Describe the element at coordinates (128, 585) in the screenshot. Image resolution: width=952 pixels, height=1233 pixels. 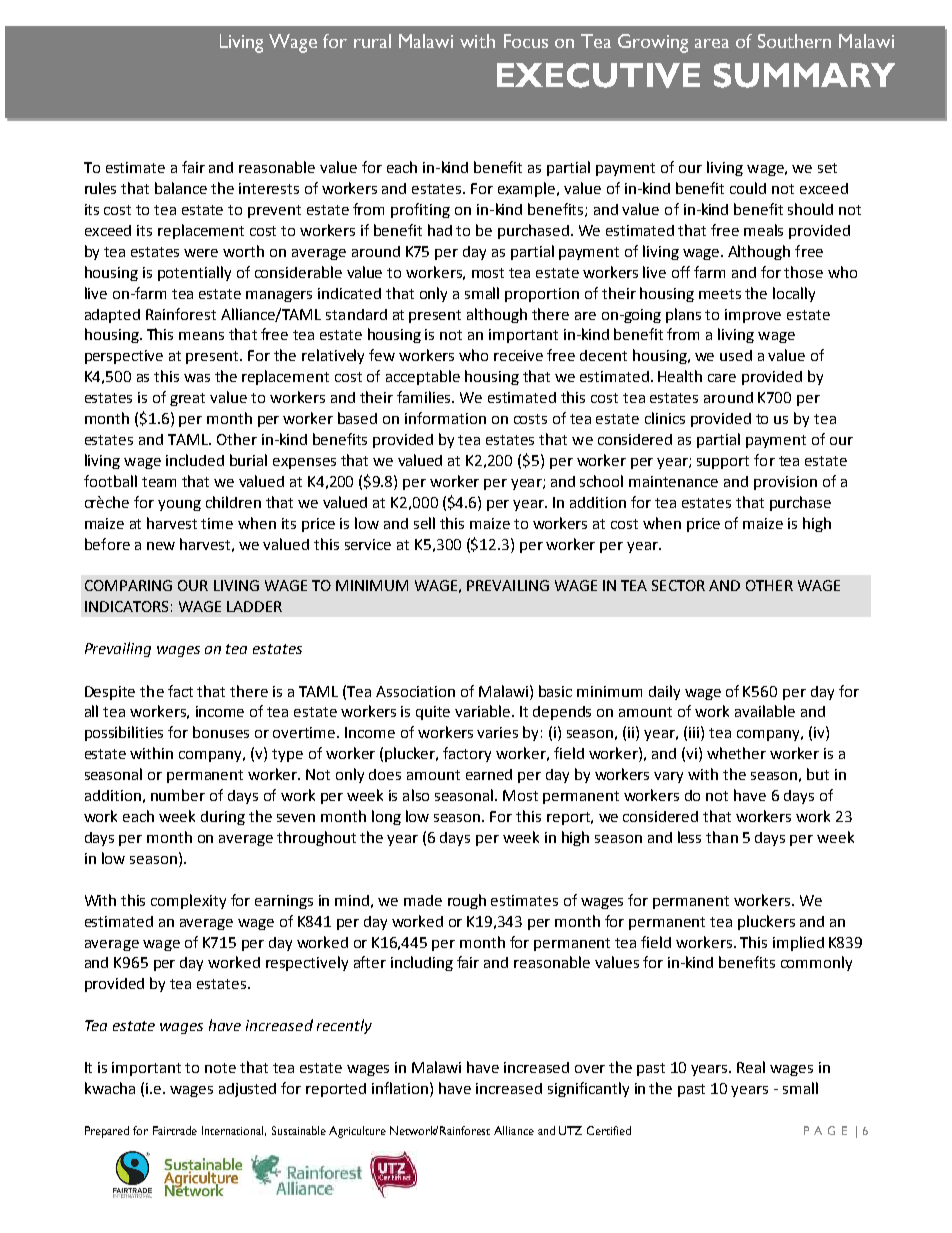
I see `COMPARING` at that location.
